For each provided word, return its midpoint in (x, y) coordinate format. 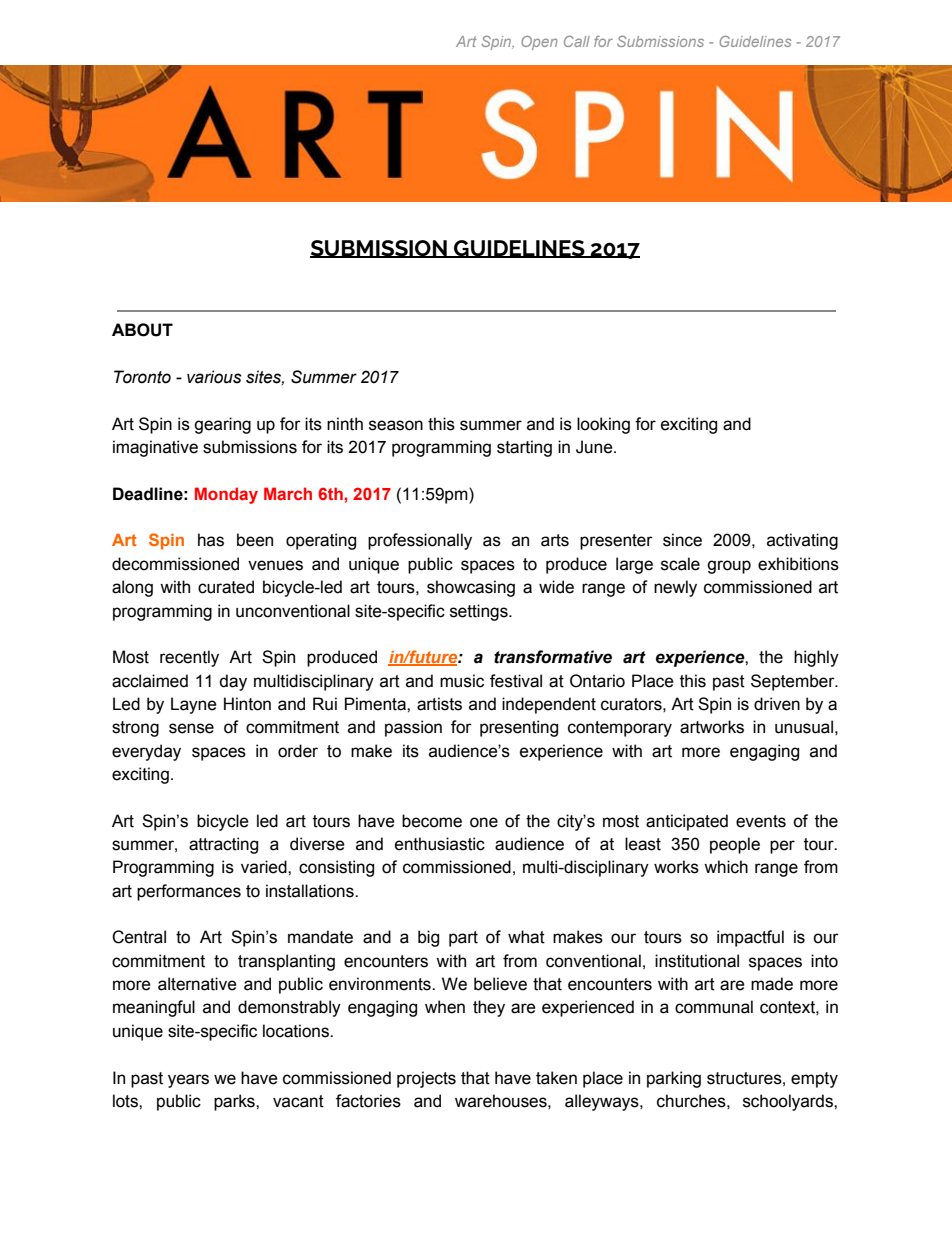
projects (426, 1079)
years (188, 1081)
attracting (223, 845)
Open (539, 43)
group (729, 567)
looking (603, 425)
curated (226, 587)
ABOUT (142, 330)
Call (577, 41)
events (761, 821)
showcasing (471, 588)
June (595, 447)
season (396, 425)
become (432, 821)
